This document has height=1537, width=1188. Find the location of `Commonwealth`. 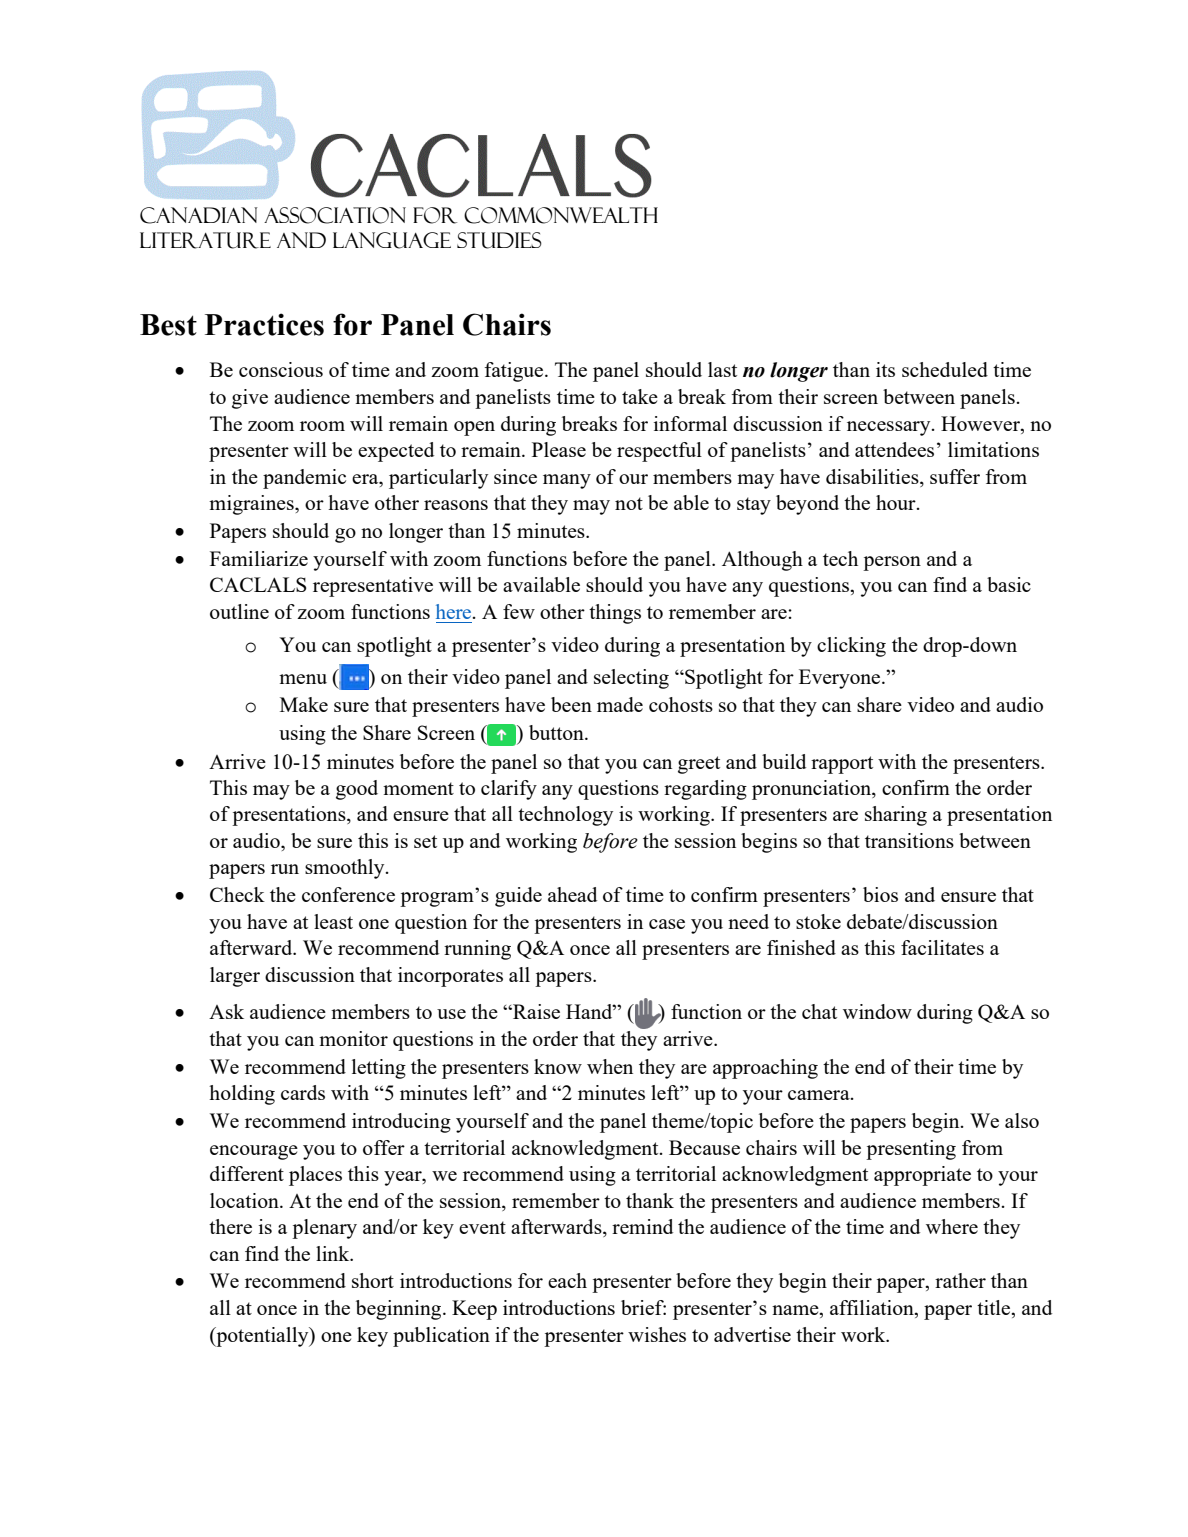

Commonwealth is located at coordinates (561, 215).
